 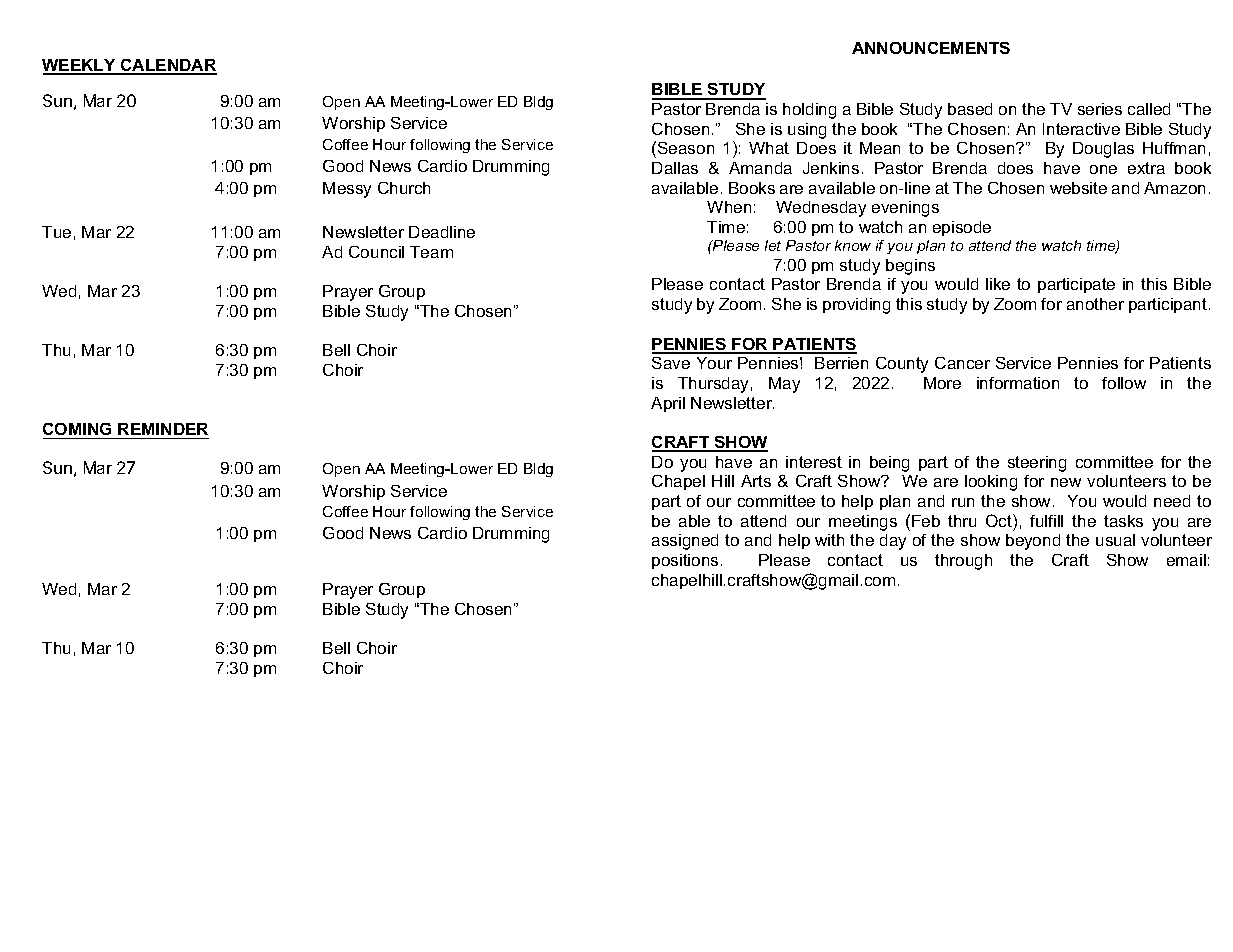 I want to click on April, so click(x=668, y=404).
